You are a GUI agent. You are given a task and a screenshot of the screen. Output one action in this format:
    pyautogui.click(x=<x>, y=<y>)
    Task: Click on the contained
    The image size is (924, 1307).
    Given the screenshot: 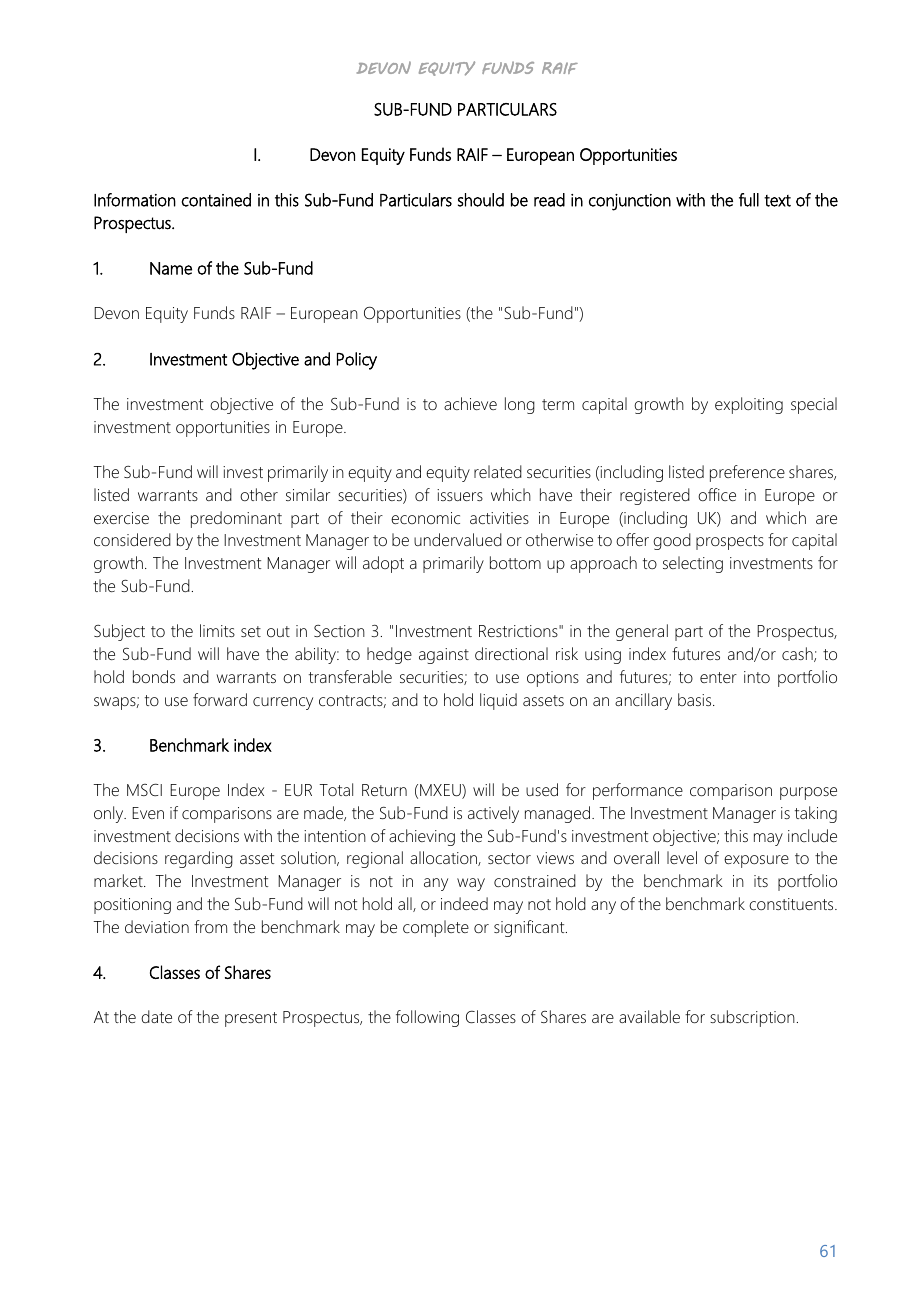 What is the action you would take?
    pyautogui.click(x=216, y=200)
